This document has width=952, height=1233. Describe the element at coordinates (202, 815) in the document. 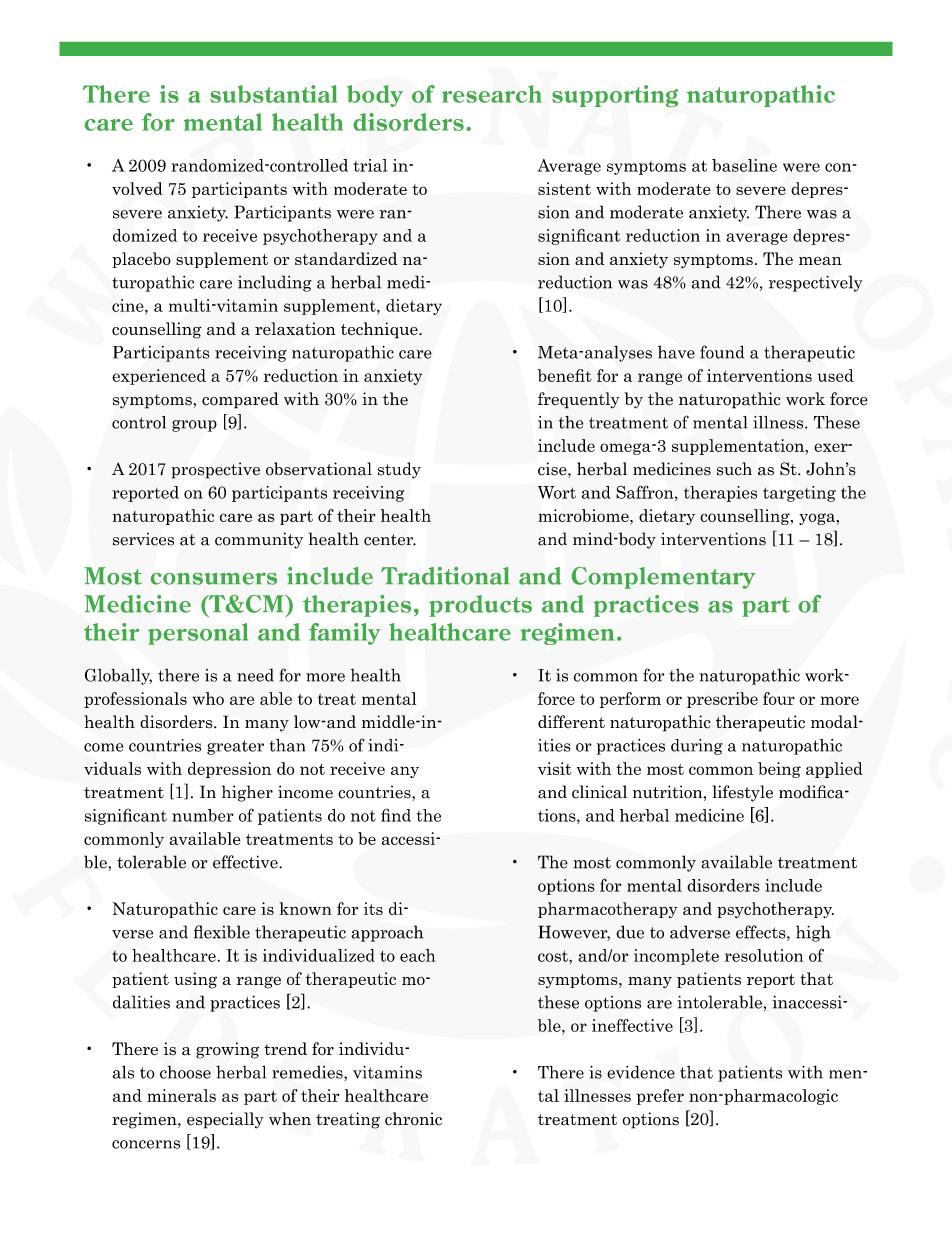

I see `number` at that location.
